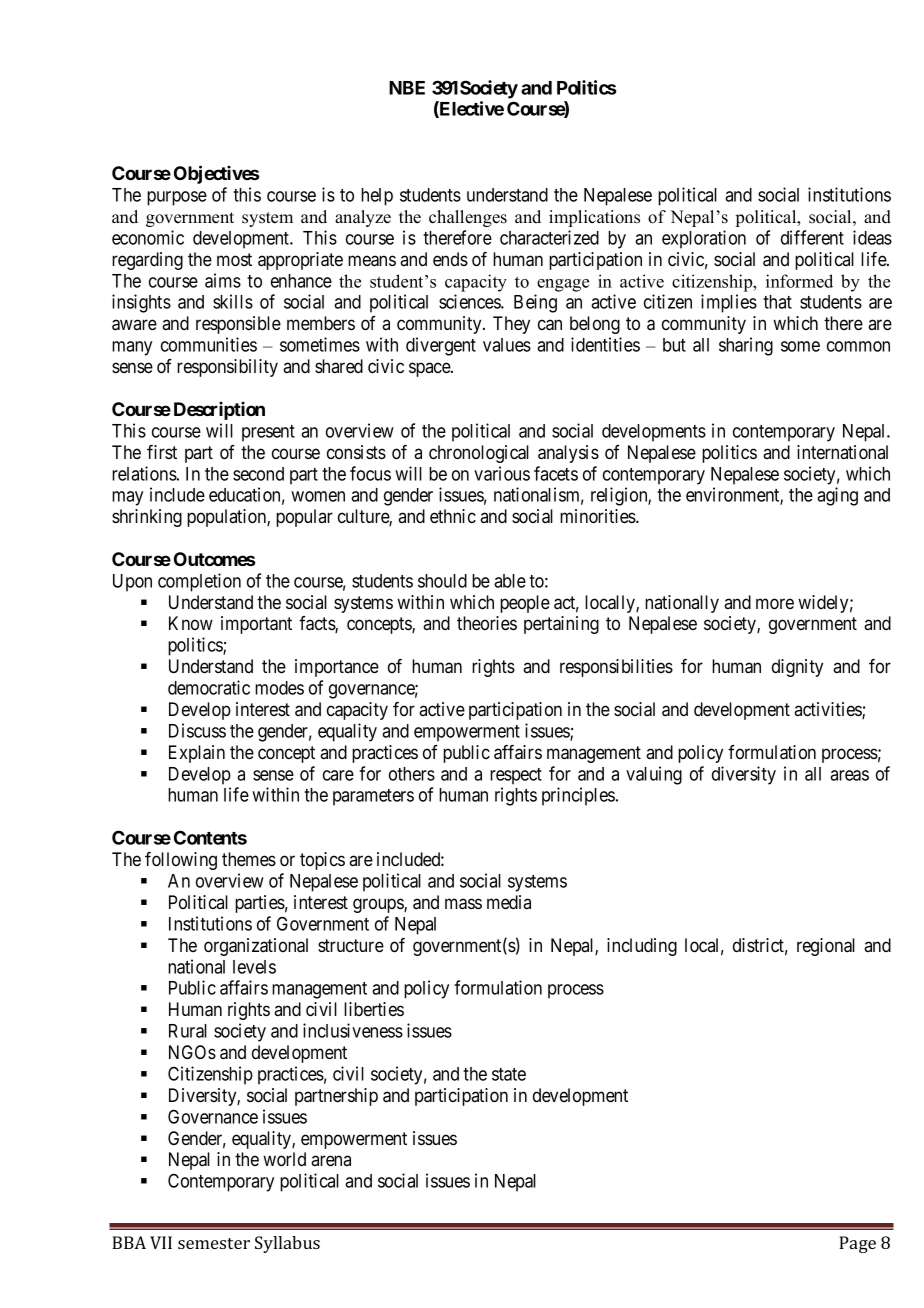  What do you see at coordinates (516, 776) in the screenshot?
I see `respect` at bounding box center [516, 776].
